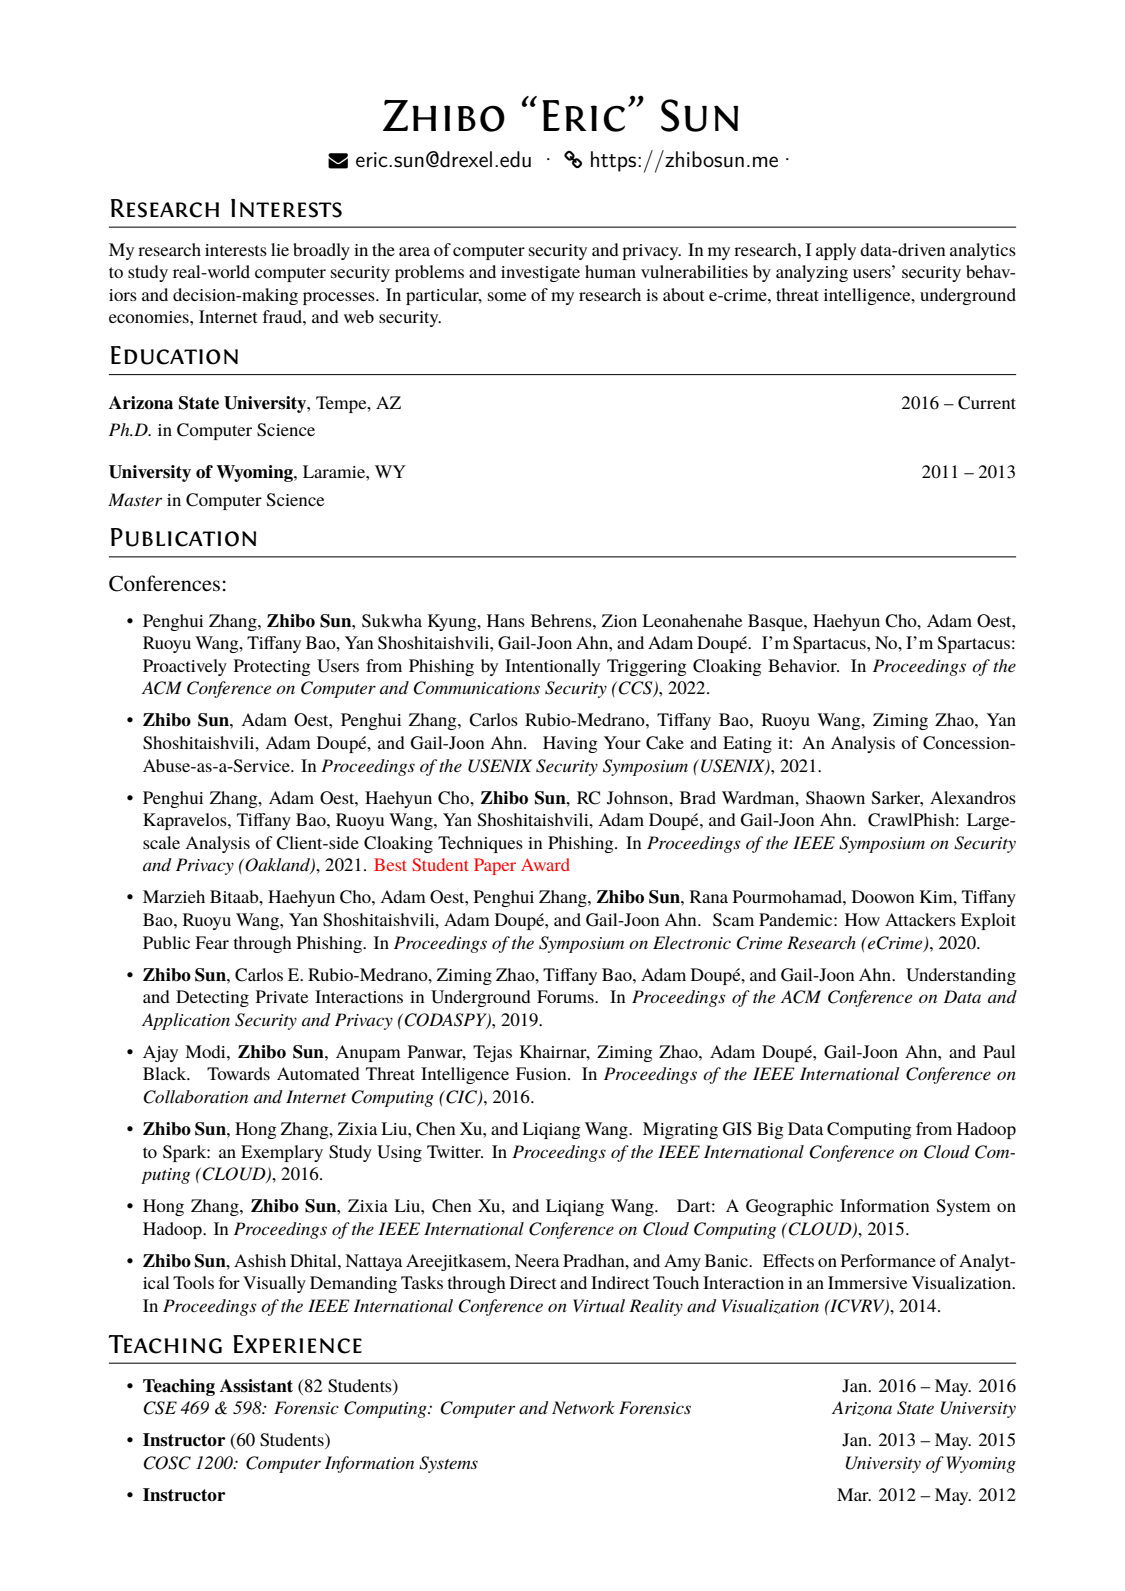 This document has width=1125, height=1591. I want to click on Assistant, so click(256, 1386).
